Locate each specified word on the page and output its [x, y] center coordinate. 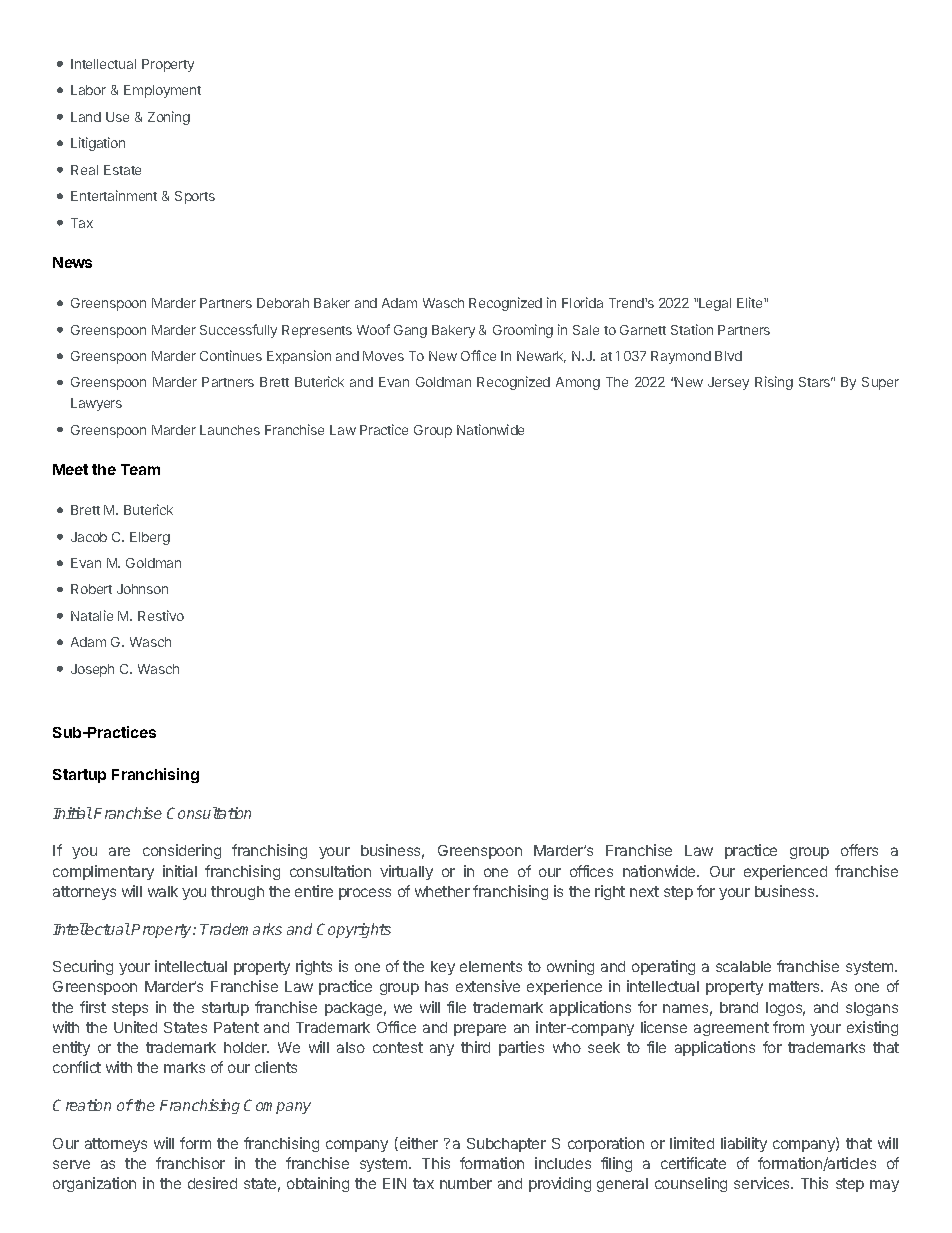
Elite [751, 302]
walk [163, 891]
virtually [406, 872]
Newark [541, 357]
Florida [582, 302]
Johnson [142, 589]
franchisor [190, 1163]
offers [859, 850]
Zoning [169, 118]
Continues [231, 355]
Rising [774, 383]
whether [442, 891]
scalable [743, 966]
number [466, 1183]
